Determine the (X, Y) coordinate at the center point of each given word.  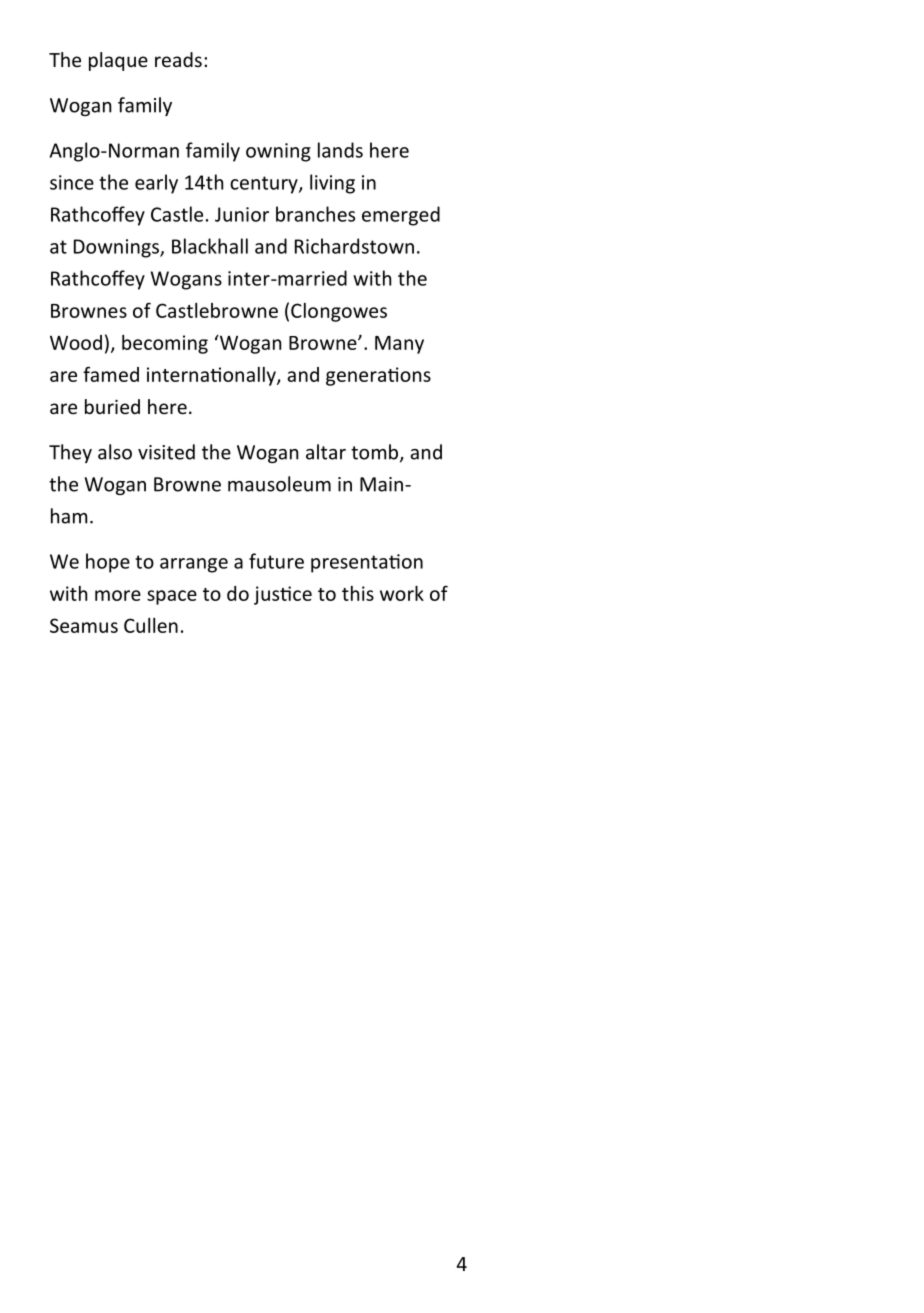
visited (166, 452)
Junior (242, 214)
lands (340, 150)
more (118, 595)
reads (178, 59)
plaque (118, 61)
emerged (401, 216)
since (72, 182)
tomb (376, 453)
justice (283, 595)
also (115, 452)
